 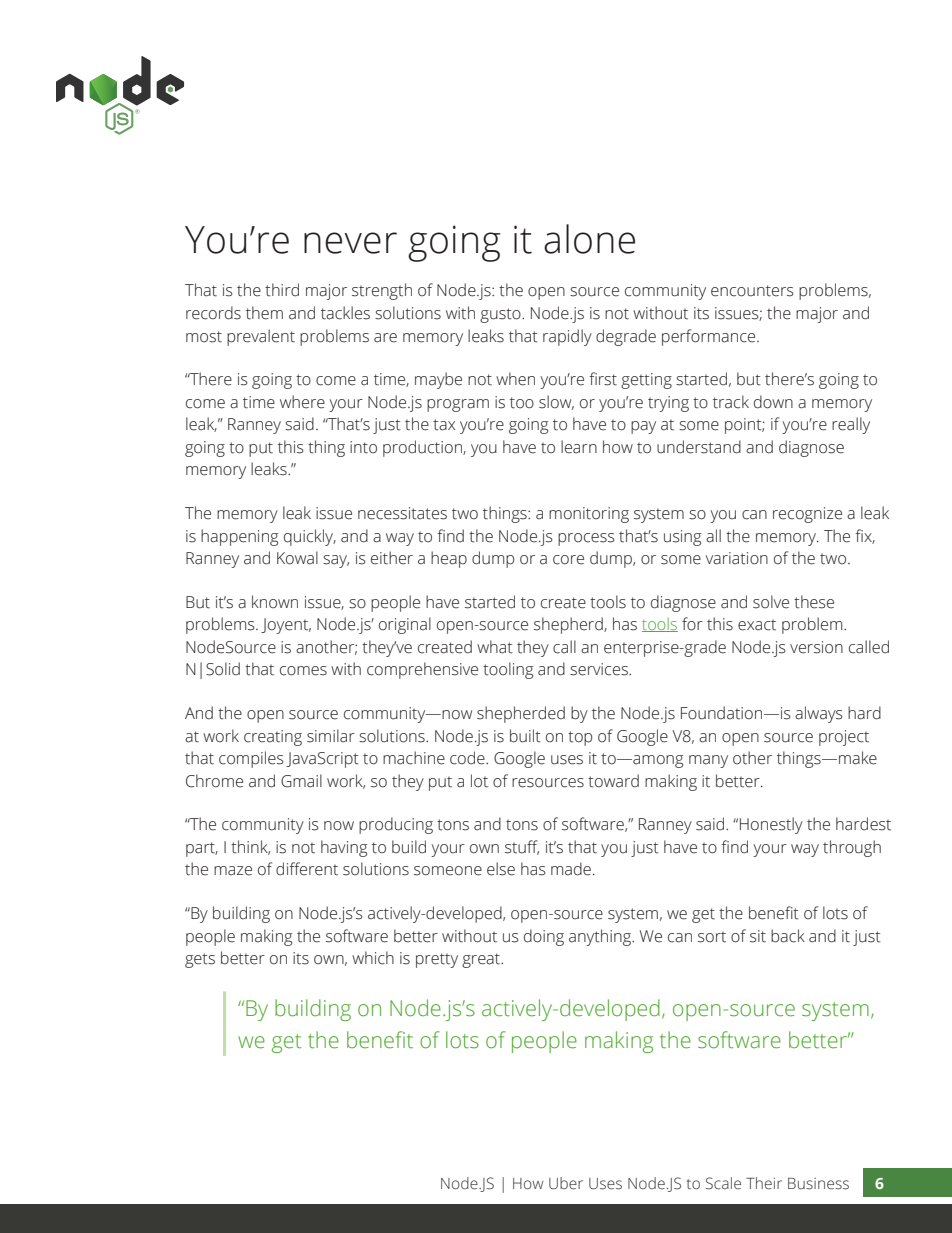 What do you see at coordinates (566, 1183) in the screenshot?
I see `Uber` at bounding box center [566, 1183].
